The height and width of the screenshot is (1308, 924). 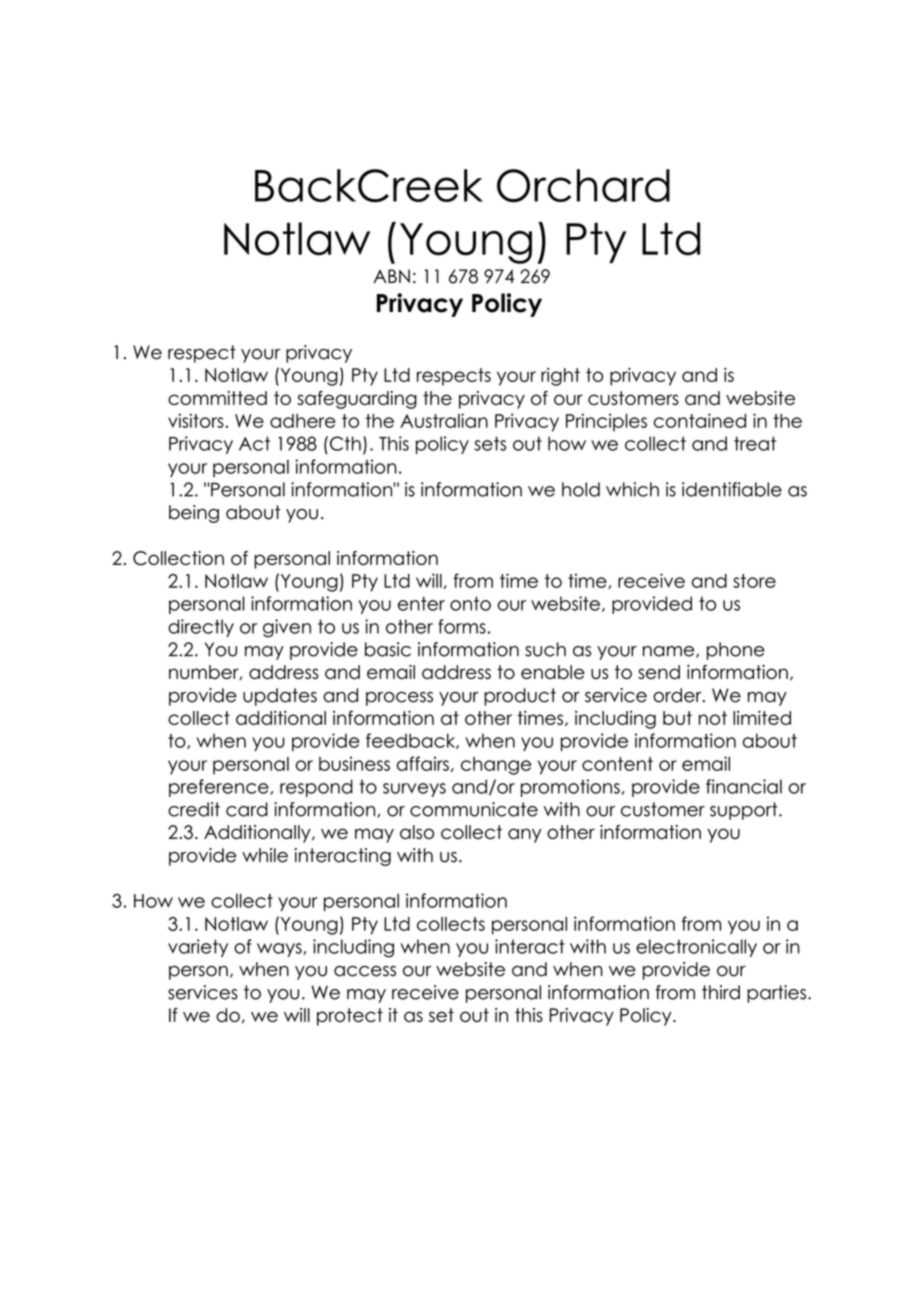 I want to click on right, so click(x=560, y=377).
